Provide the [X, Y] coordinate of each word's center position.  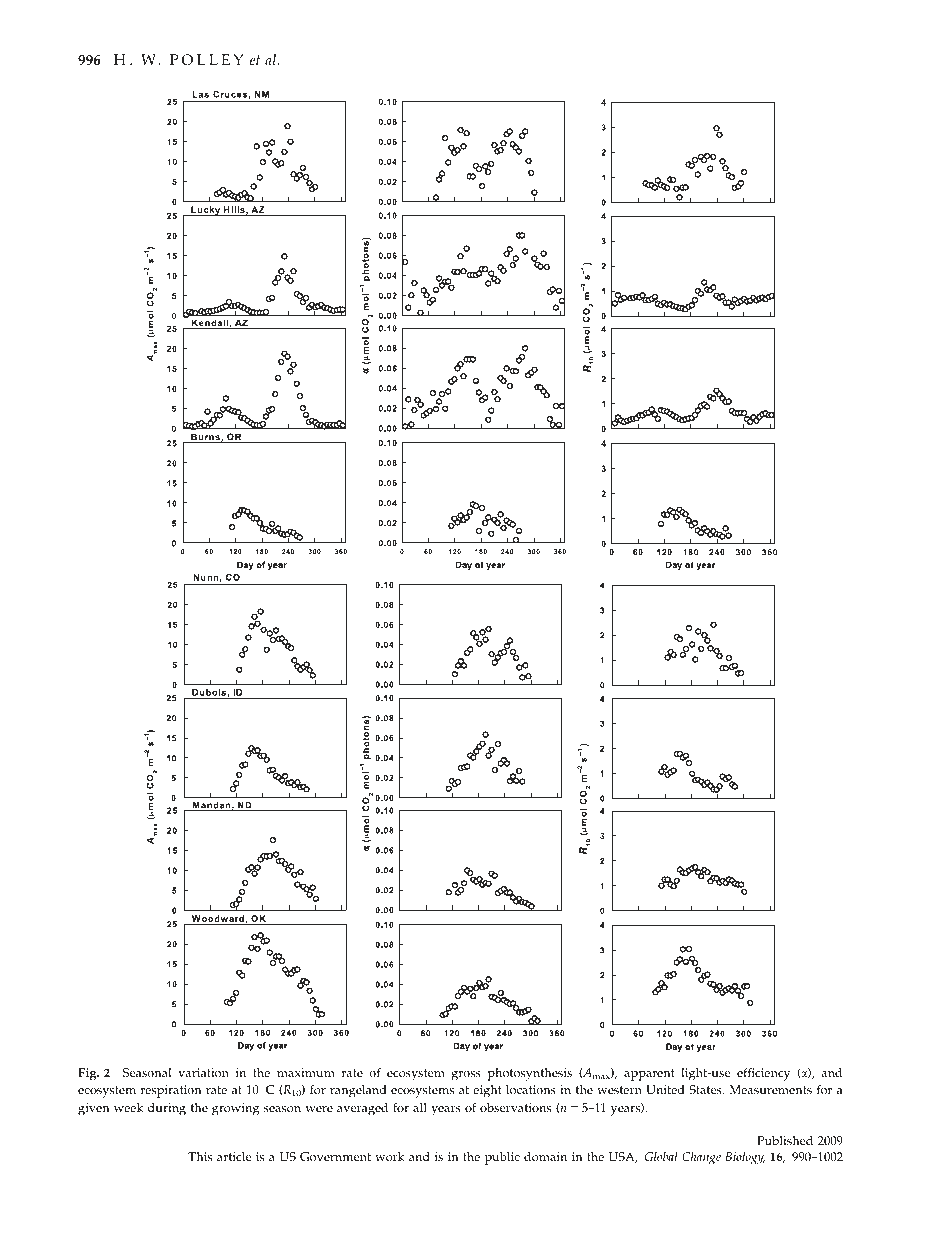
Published [785, 1140]
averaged [362, 1109]
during [167, 1109]
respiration [170, 1091]
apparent [649, 1075]
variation [203, 1073]
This [200, 1157]
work [390, 1156]
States [706, 1090]
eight [487, 1091]
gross [466, 1076]
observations [515, 1108]
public [502, 1158]
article [234, 1156]
